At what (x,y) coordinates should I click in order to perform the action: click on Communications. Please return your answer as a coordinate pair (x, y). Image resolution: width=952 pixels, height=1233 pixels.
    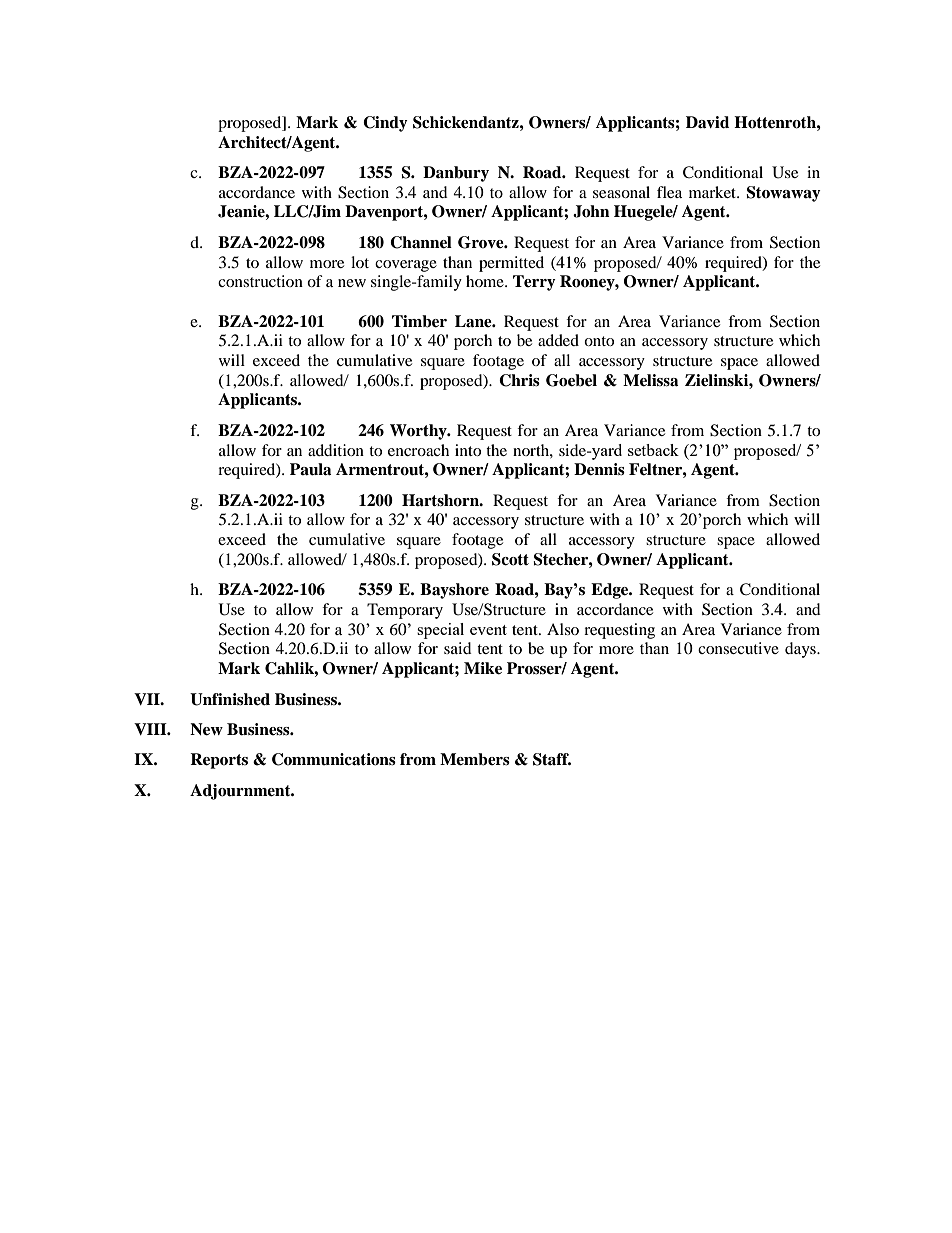
    Looking at the image, I should click on (334, 759).
